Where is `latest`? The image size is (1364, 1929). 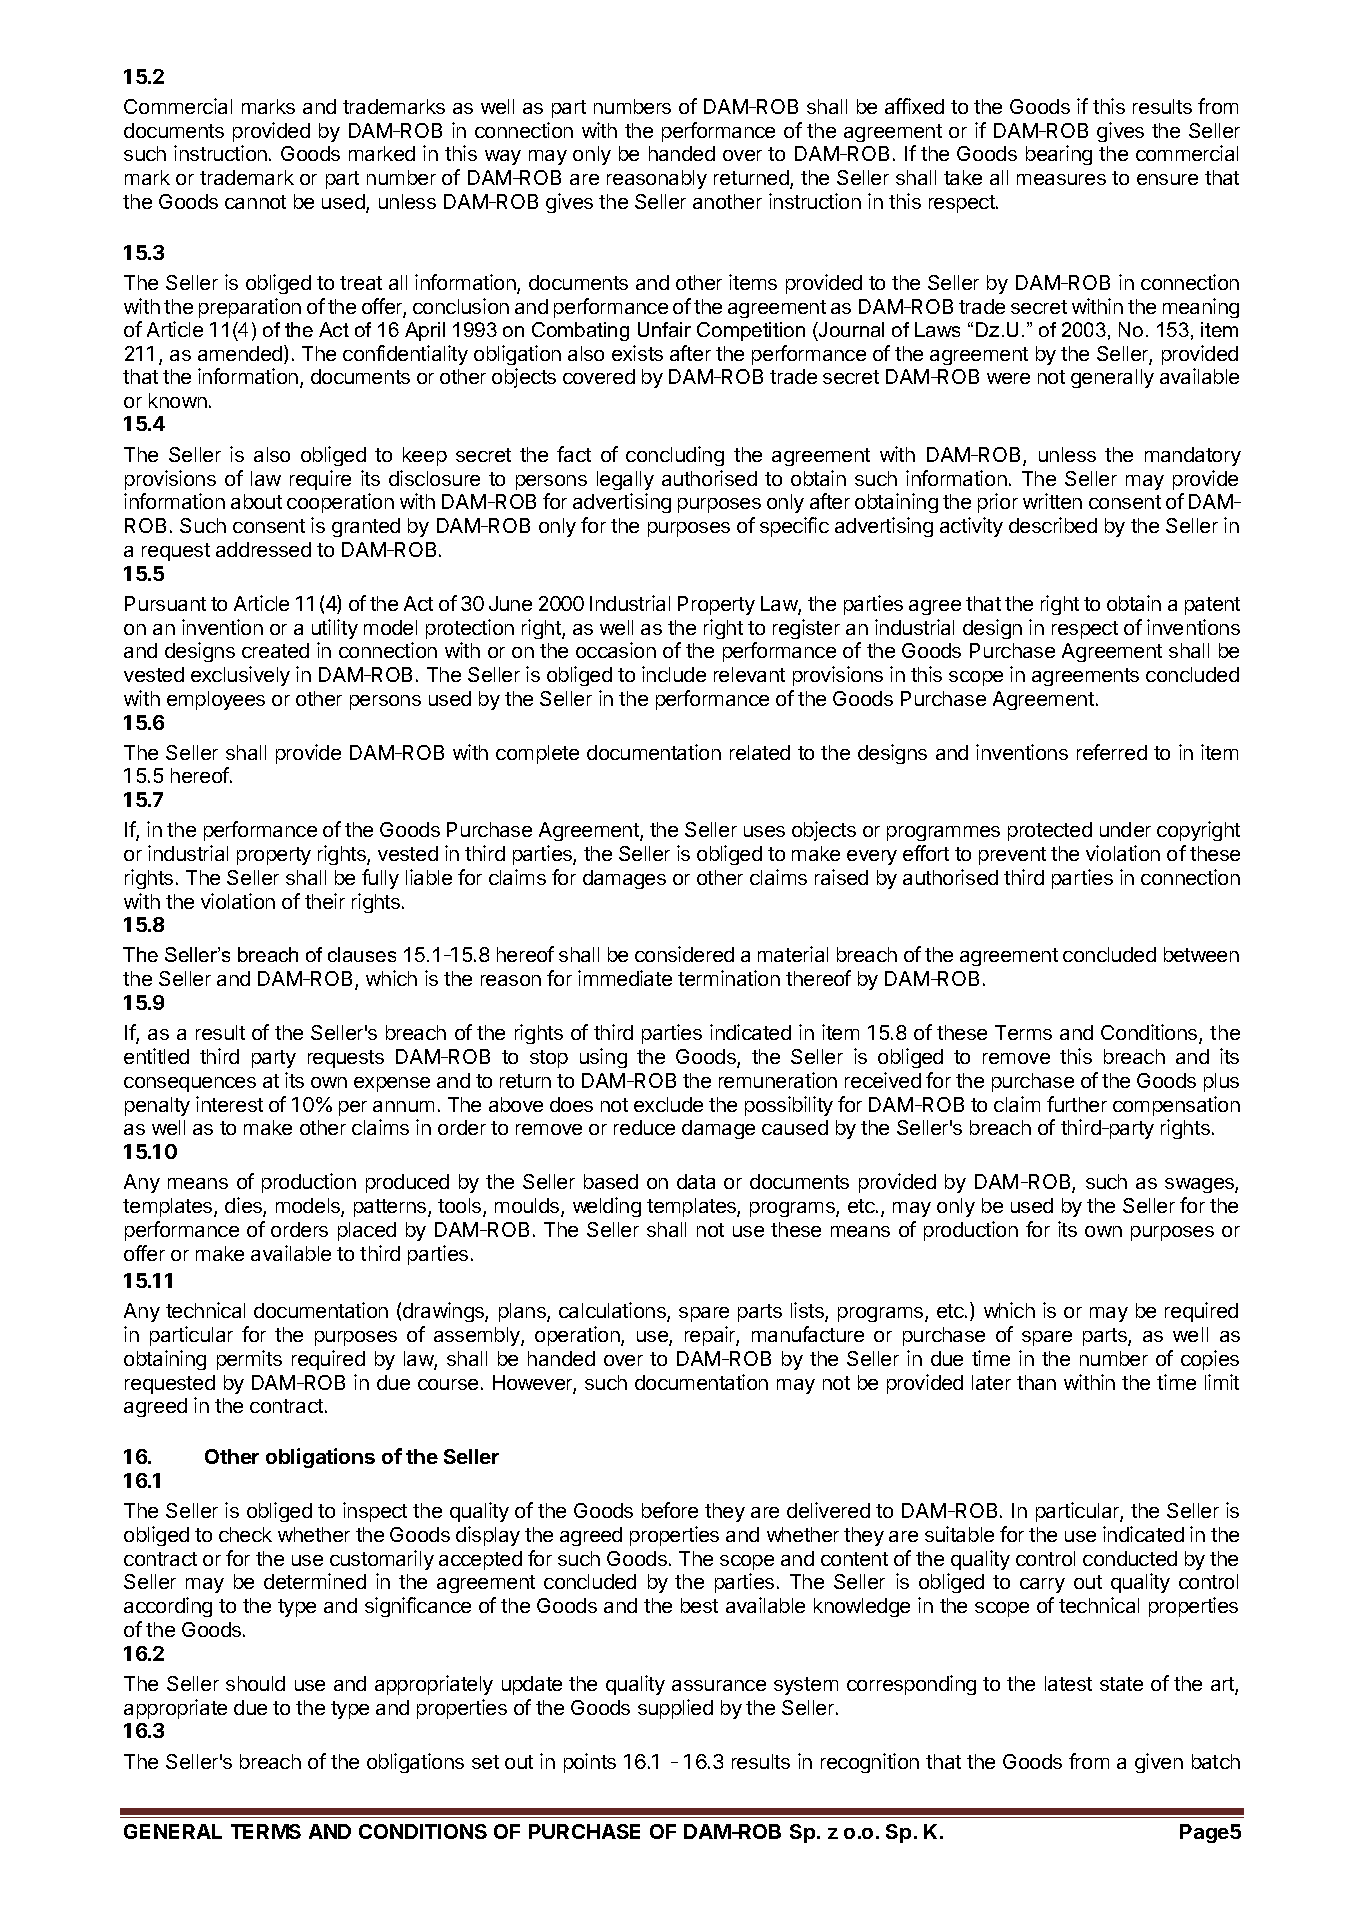
latest is located at coordinates (1068, 1683).
